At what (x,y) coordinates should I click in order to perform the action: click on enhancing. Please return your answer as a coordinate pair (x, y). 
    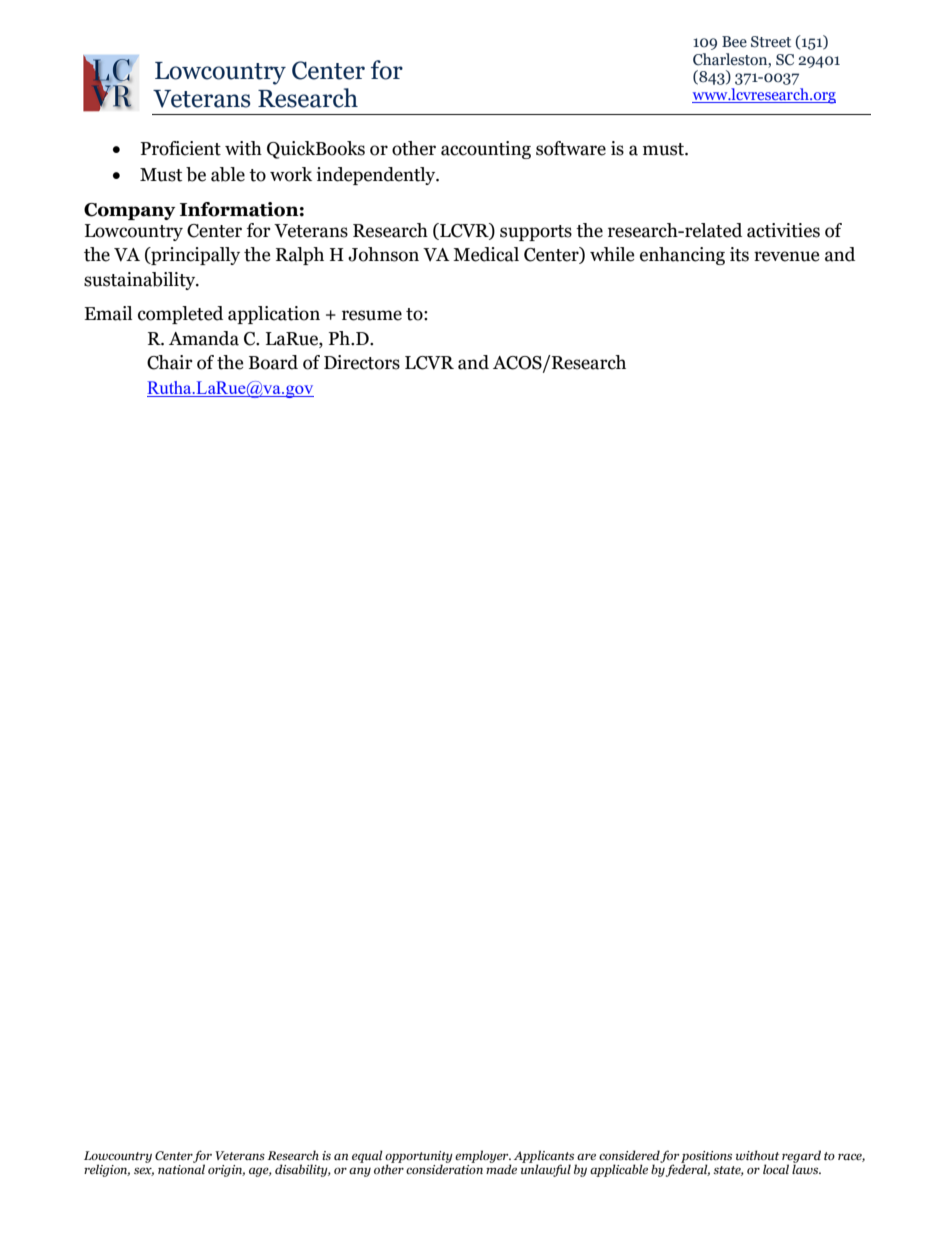
    Looking at the image, I should click on (682, 256).
